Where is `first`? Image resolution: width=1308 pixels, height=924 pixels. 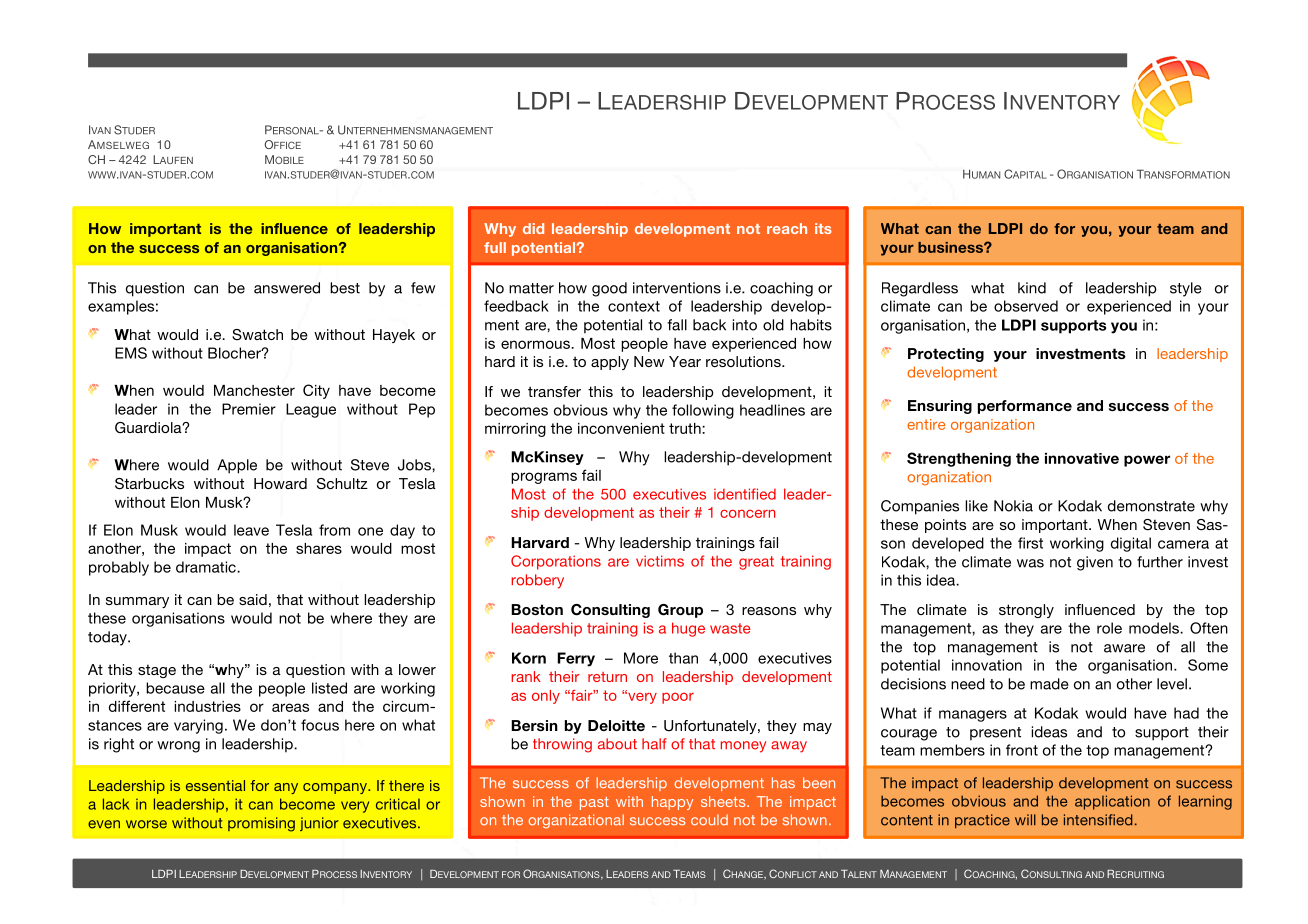
first is located at coordinates (1030, 543).
